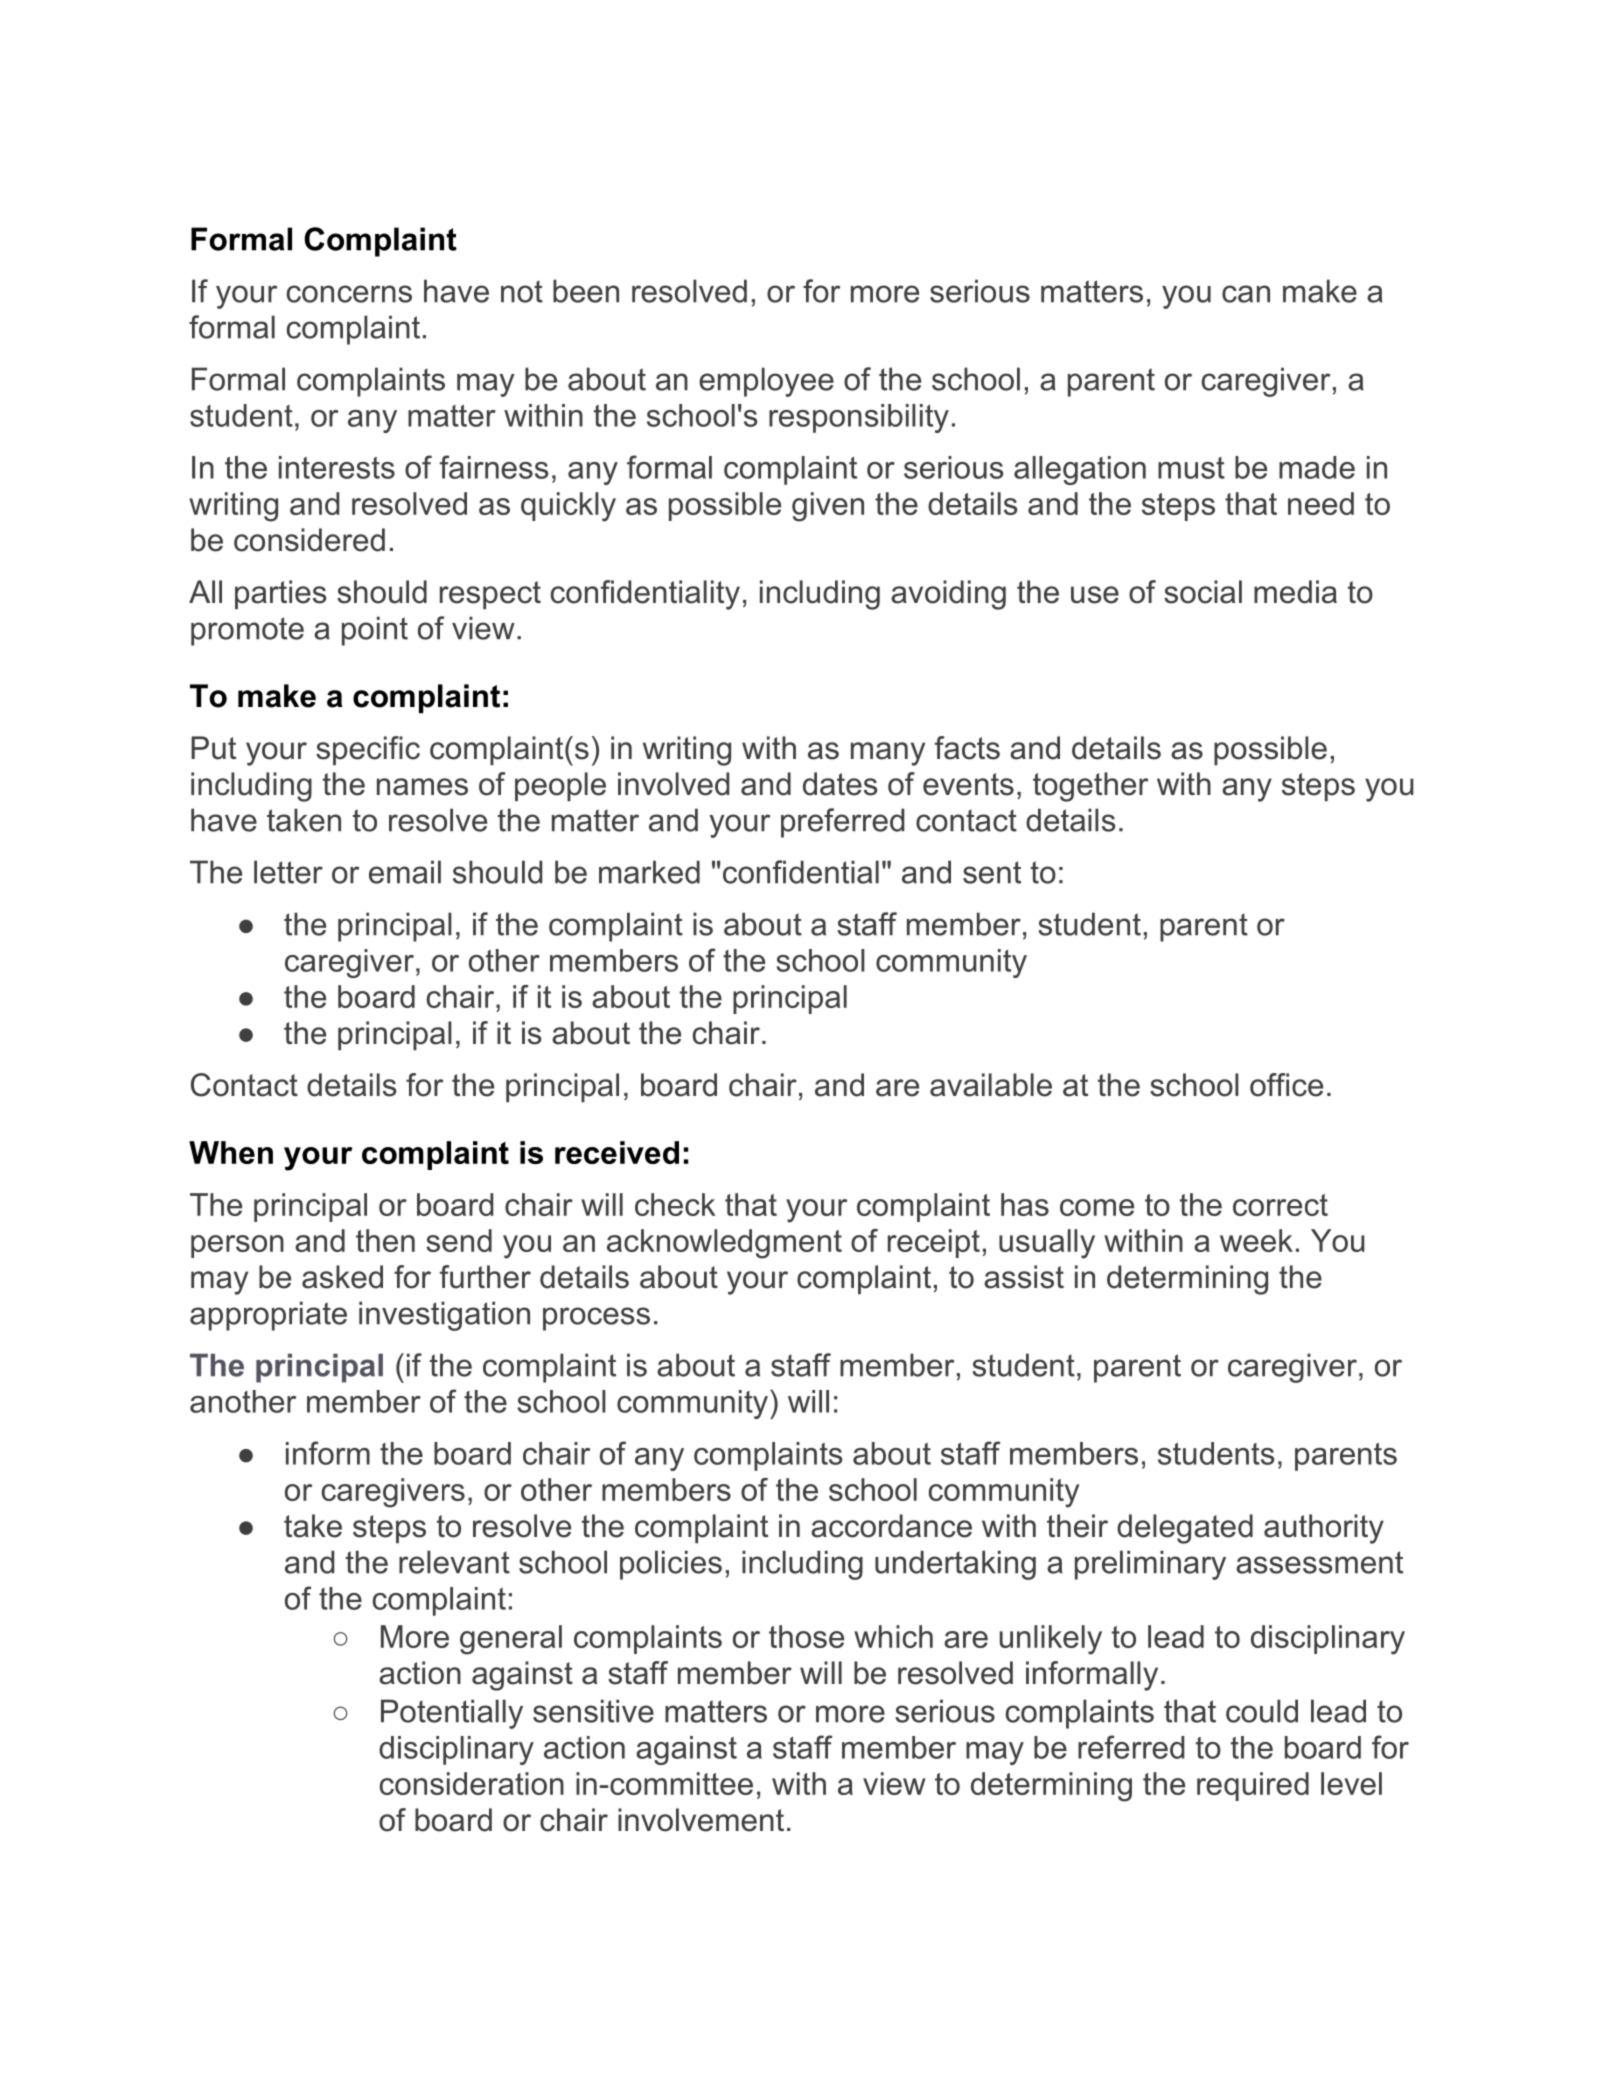 Image resolution: width=1607 pixels, height=2079 pixels. What do you see at coordinates (701, 1820) in the page?
I see `involvement` at bounding box center [701, 1820].
